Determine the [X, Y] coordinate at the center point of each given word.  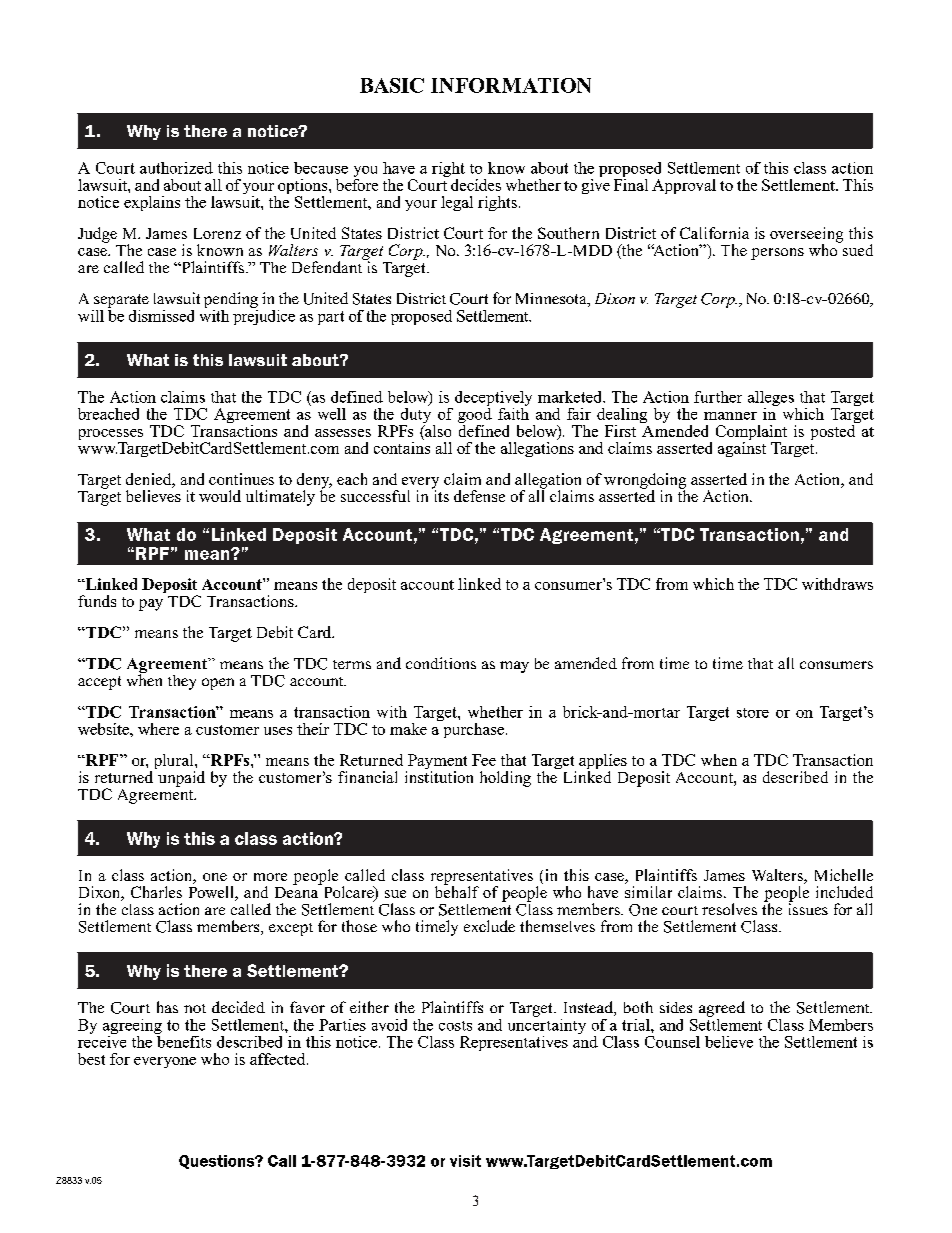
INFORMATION [511, 85]
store [753, 713]
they [182, 682]
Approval [684, 186]
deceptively [493, 400]
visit [465, 1161]
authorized [176, 168]
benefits [183, 1040]
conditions [441, 663]
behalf [457, 891]
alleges [772, 400]
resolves [729, 909]
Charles [156, 892]
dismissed [161, 316]
